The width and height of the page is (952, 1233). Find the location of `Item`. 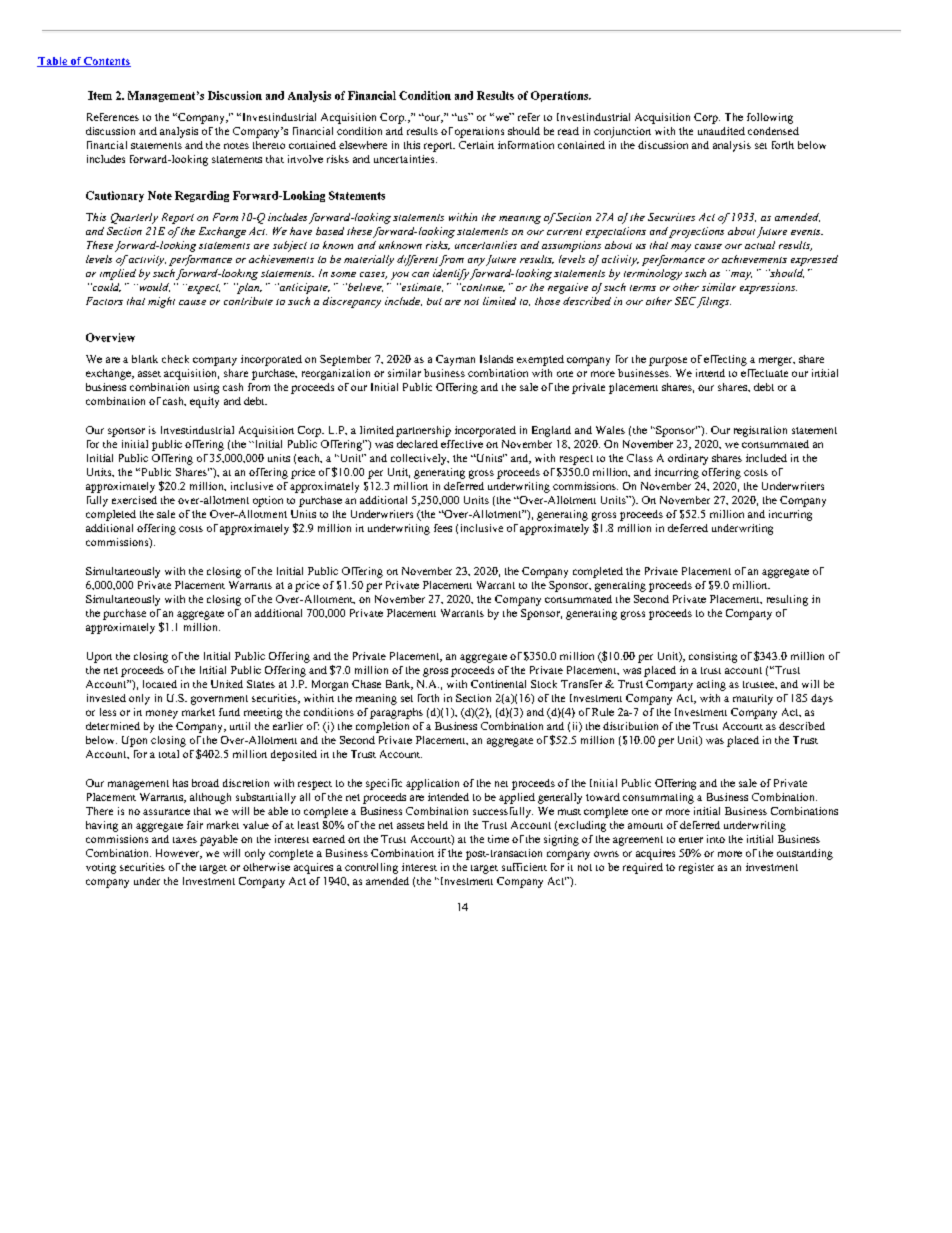

Item is located at coordinates (100, 95).
